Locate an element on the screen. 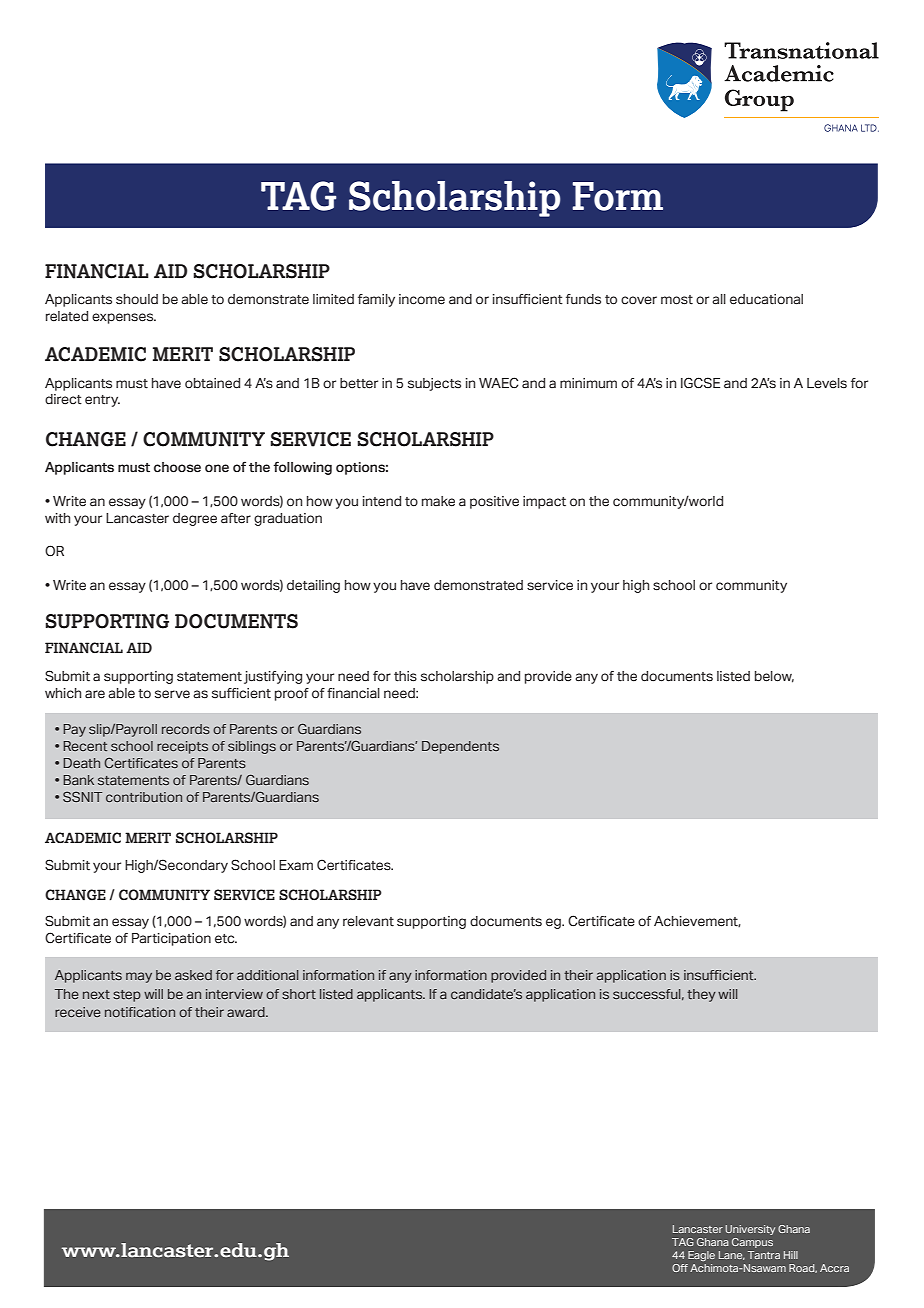  Lane is located at coordinates (732, 1255).
